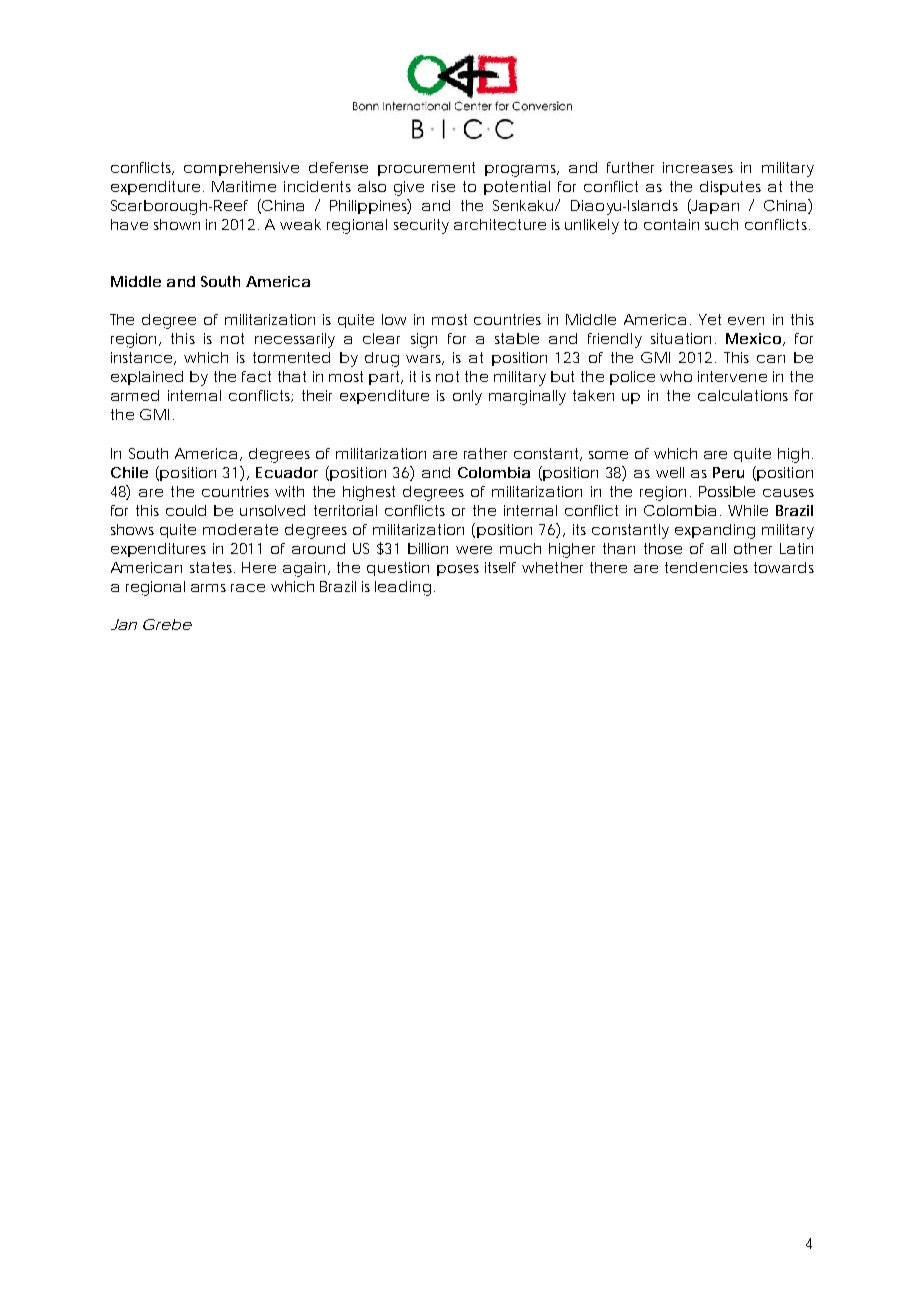 This screenshot has width=924, height=1308. What do you see at coordinates (730, 188) in the screenshot?
I see `disputes` at bounding box center [730, 188].
